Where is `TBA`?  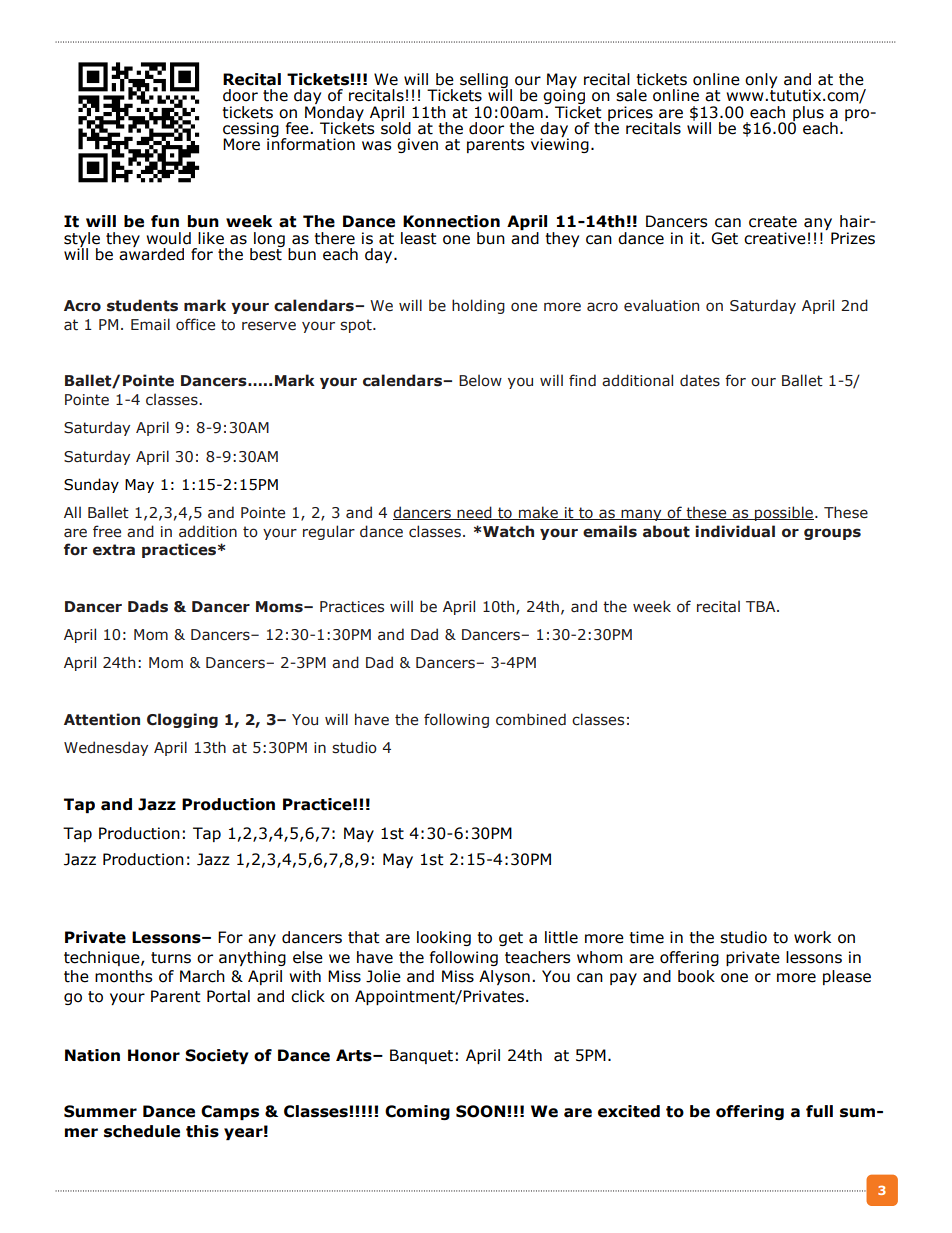 TBA is located at coordinates (762, 606).
